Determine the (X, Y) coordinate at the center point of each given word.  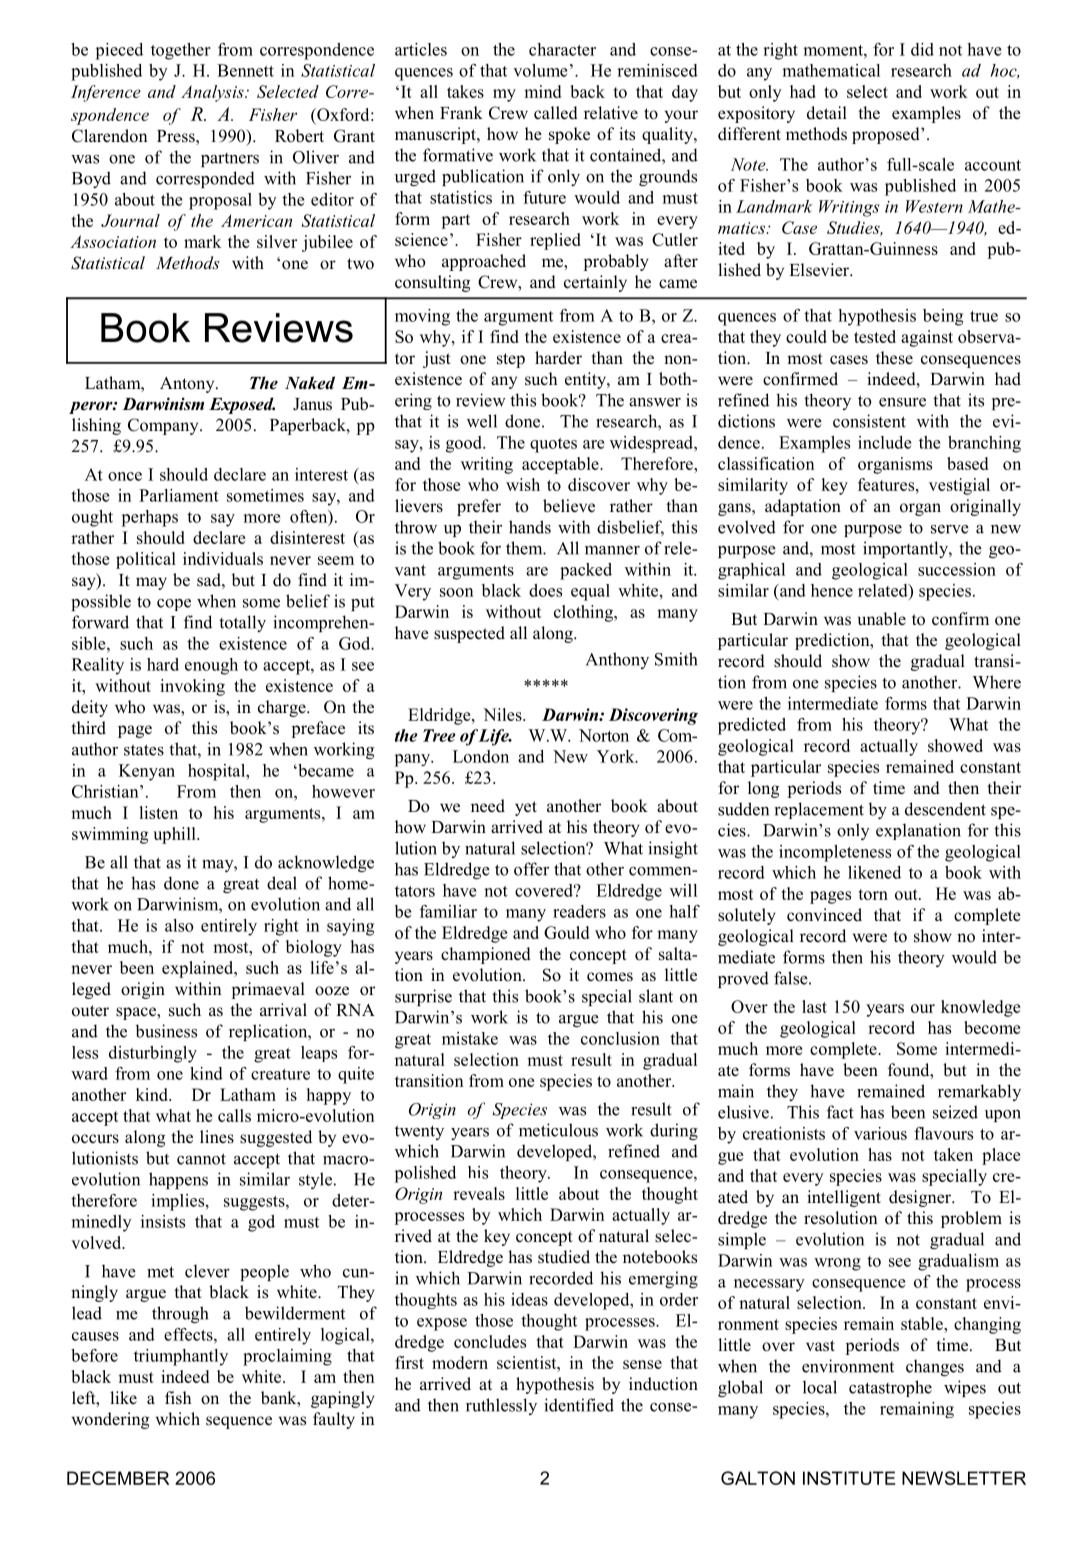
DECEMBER (118, 1478)
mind (542, 91)
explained (199, 969)
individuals (223, 558)
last (814, 1006)
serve (950, 529)
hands (530, 527)
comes (610, 977)
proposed (887, 135)
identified (579, 1405)
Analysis (213, 93)
